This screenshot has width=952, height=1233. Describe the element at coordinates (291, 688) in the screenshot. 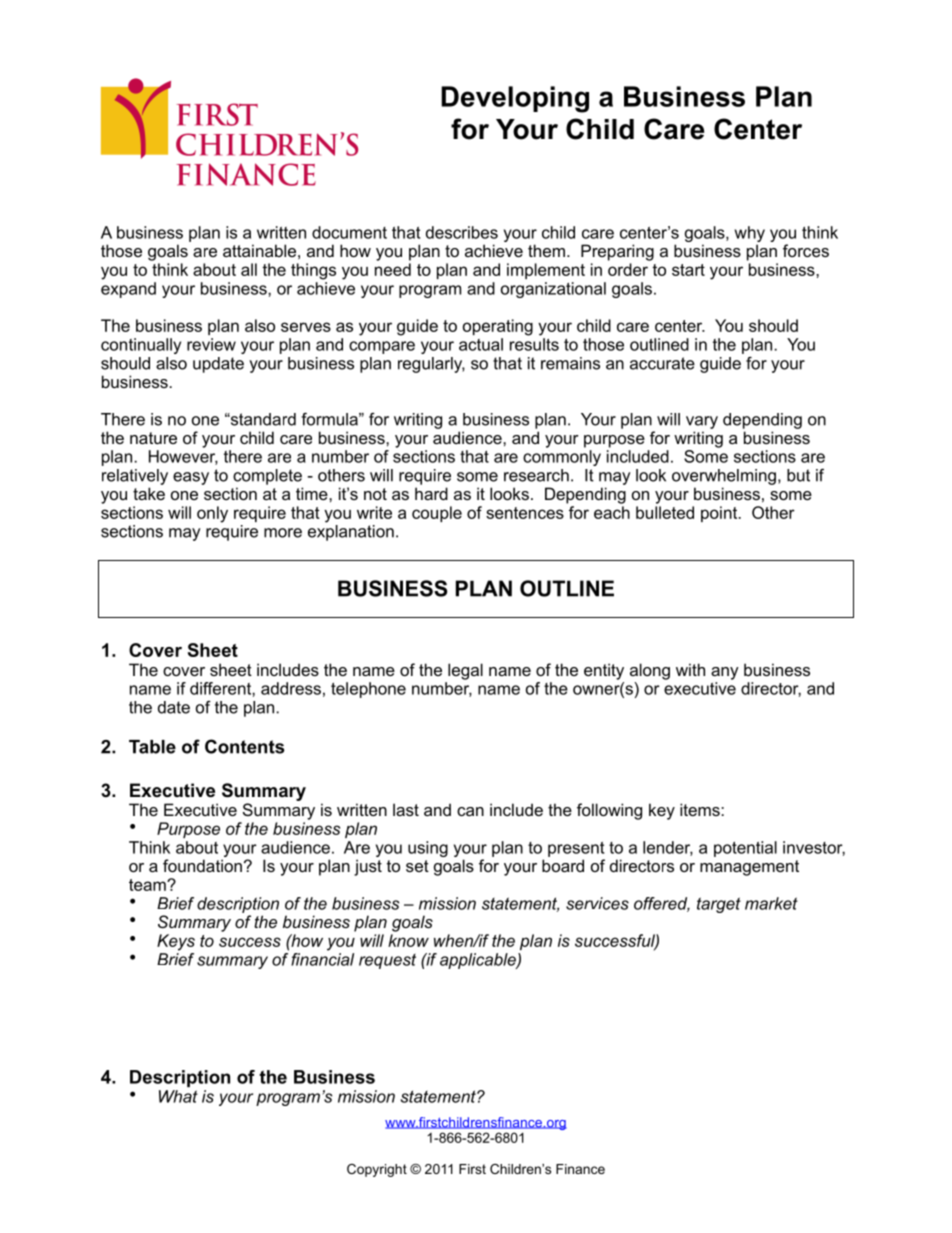

I see `address` at that location.
